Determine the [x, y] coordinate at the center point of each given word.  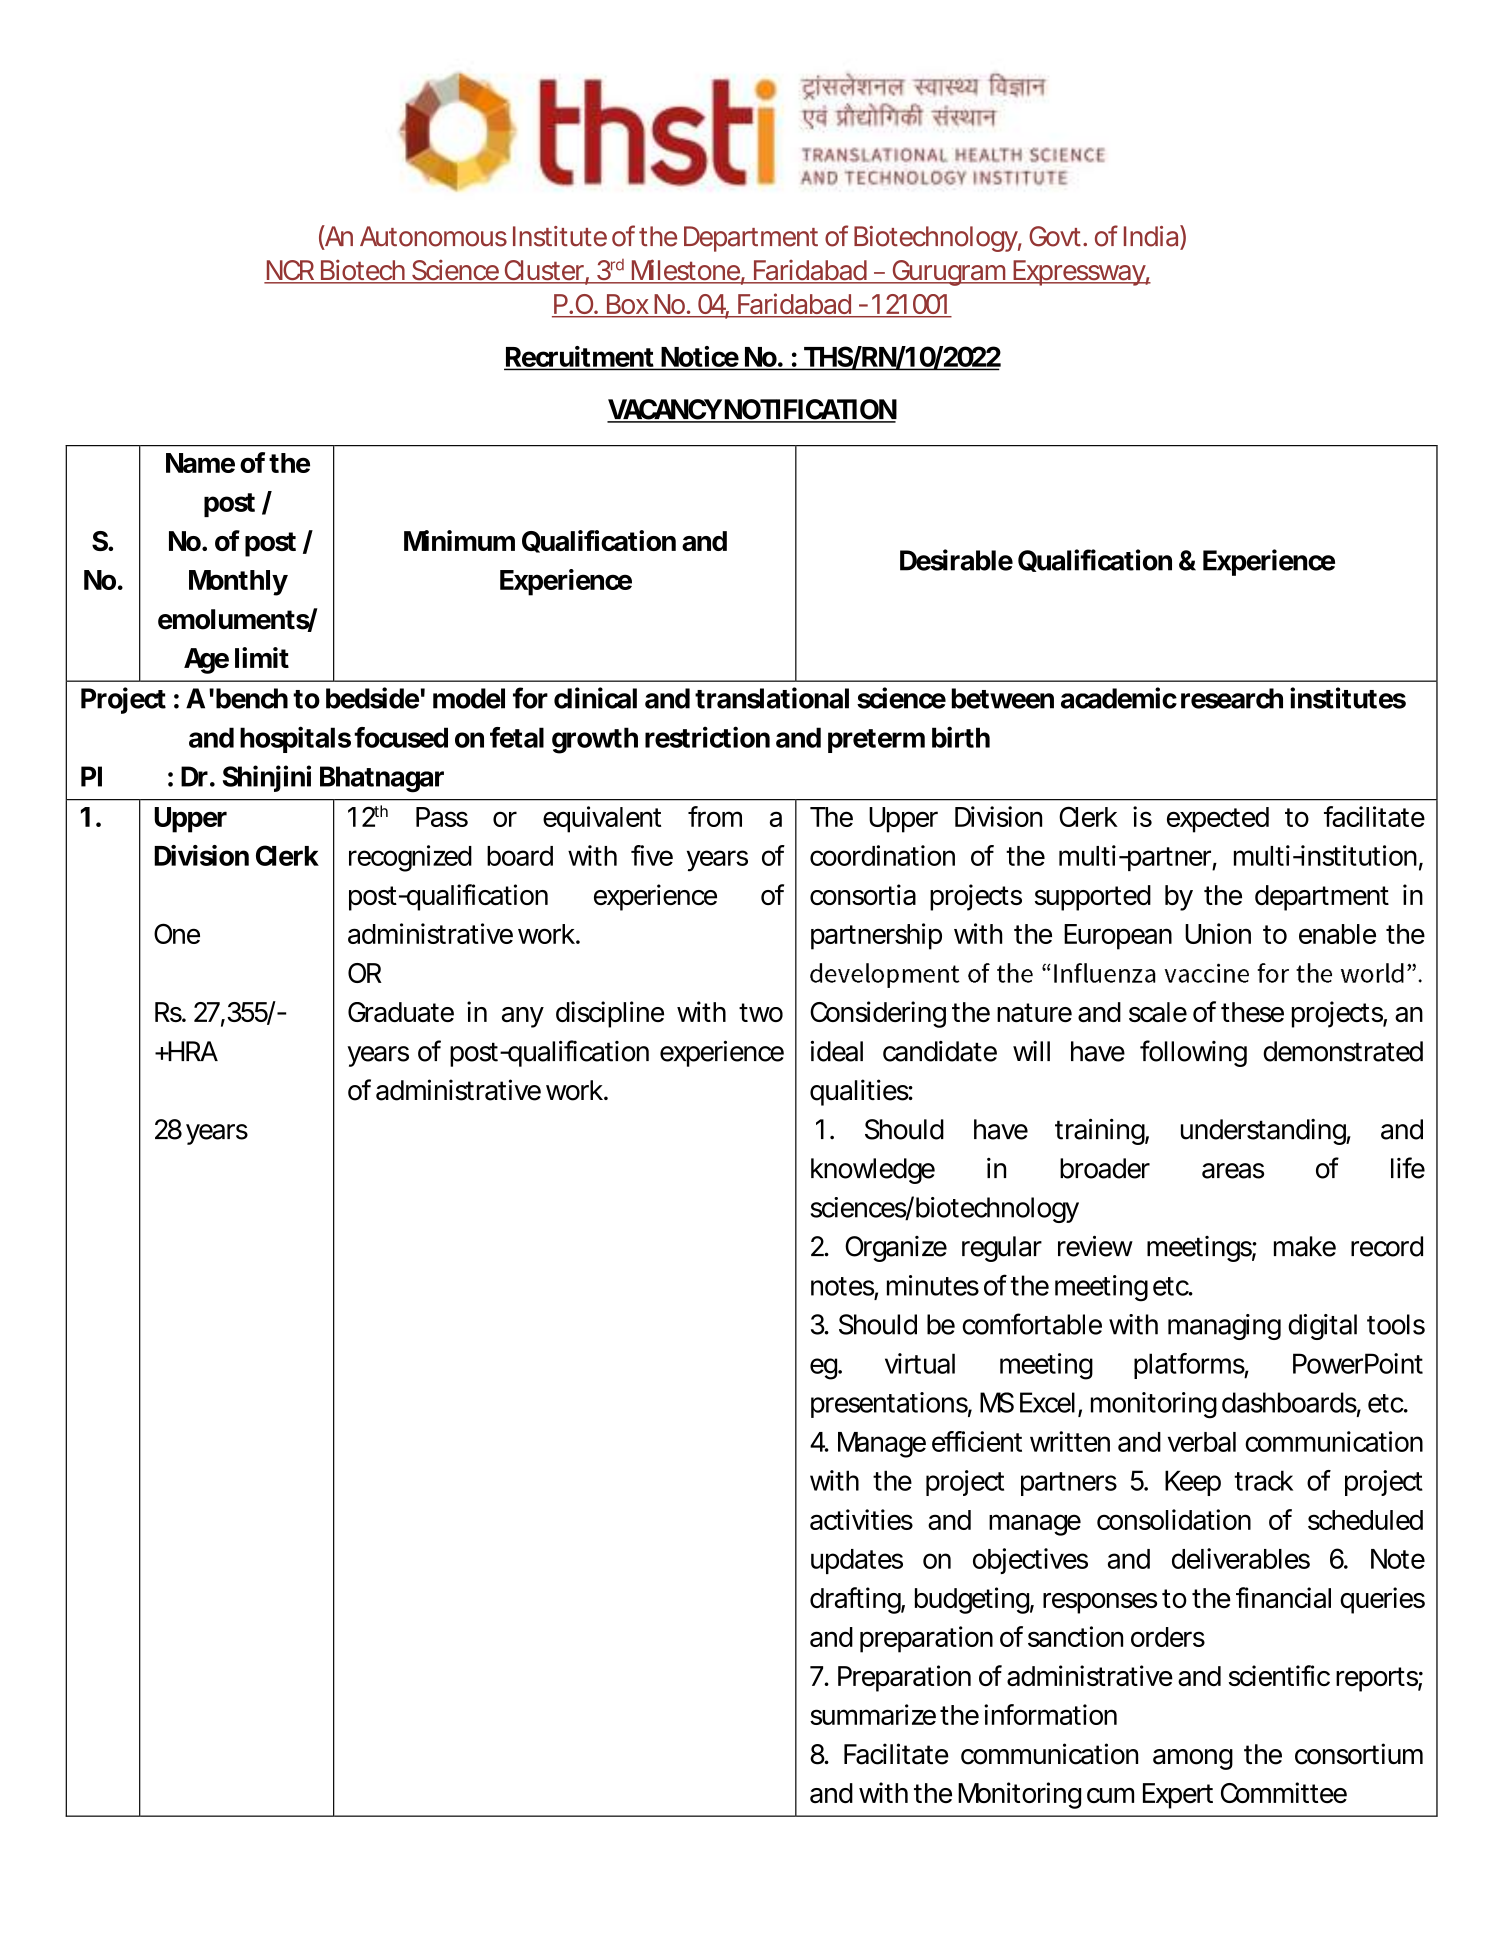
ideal [837, 1051]
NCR [289, 271]
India [1151, 236]
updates [857, 1561]
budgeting [972, 1600]
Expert [1178, 1796]
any [523, 1017]
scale [1158, 1012]
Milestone [685, 271]
